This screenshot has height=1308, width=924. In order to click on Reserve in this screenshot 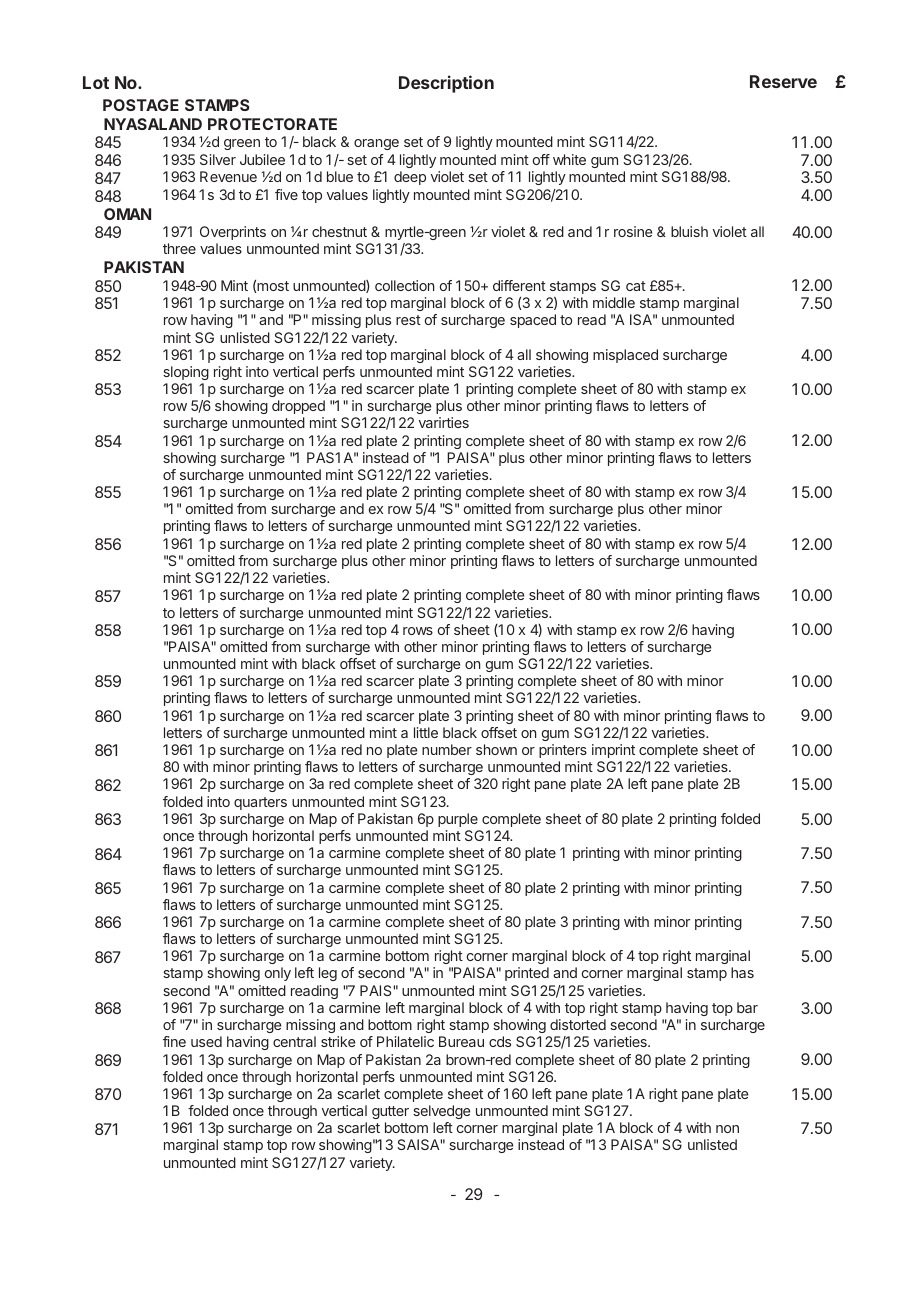, I will do `click(783, 81)`.
